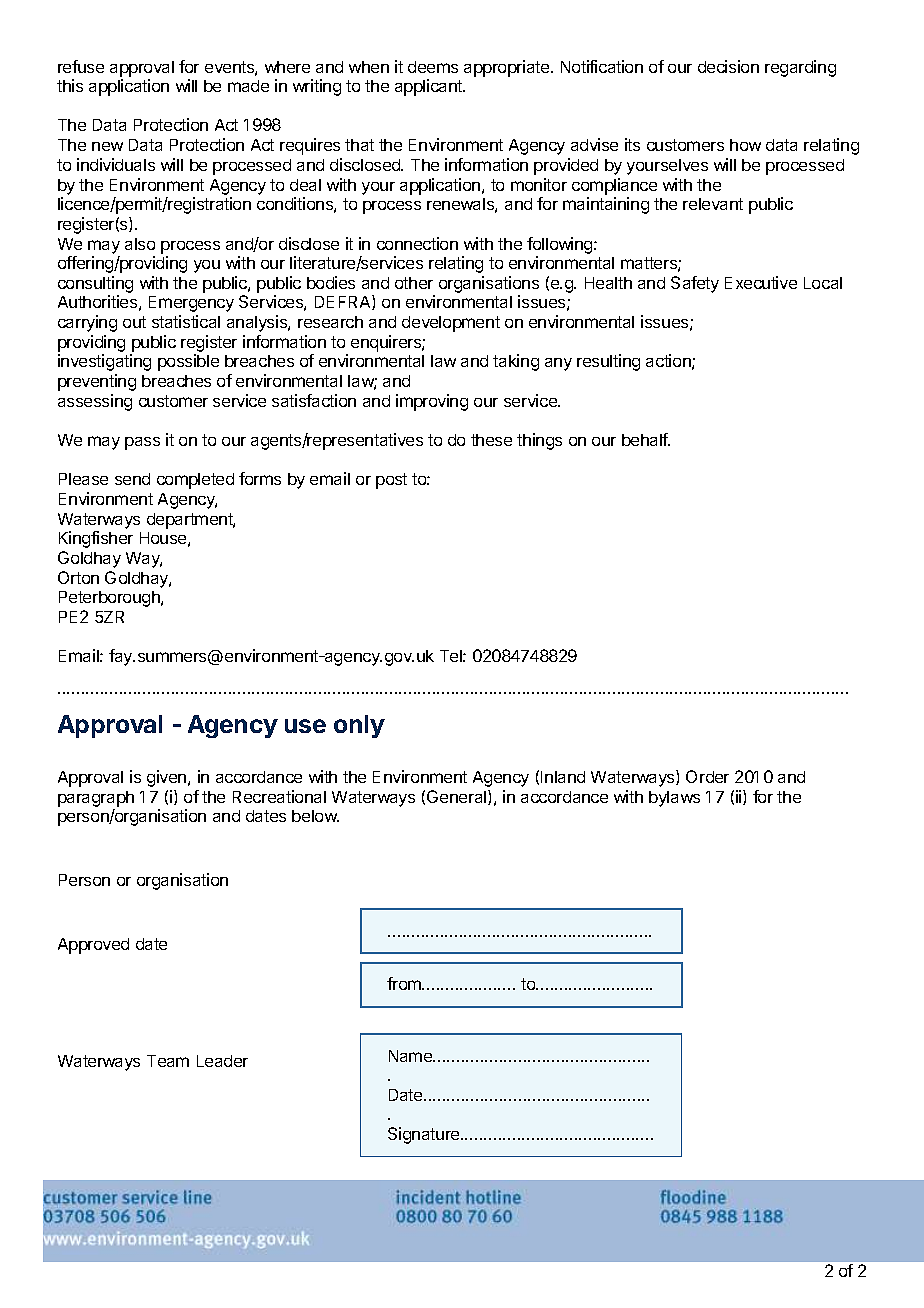 The image size is (924, 1308). What do you see at coordinates (761, 282) in the screenshot?
I see `Executive` at bounding box center [761, 282].
